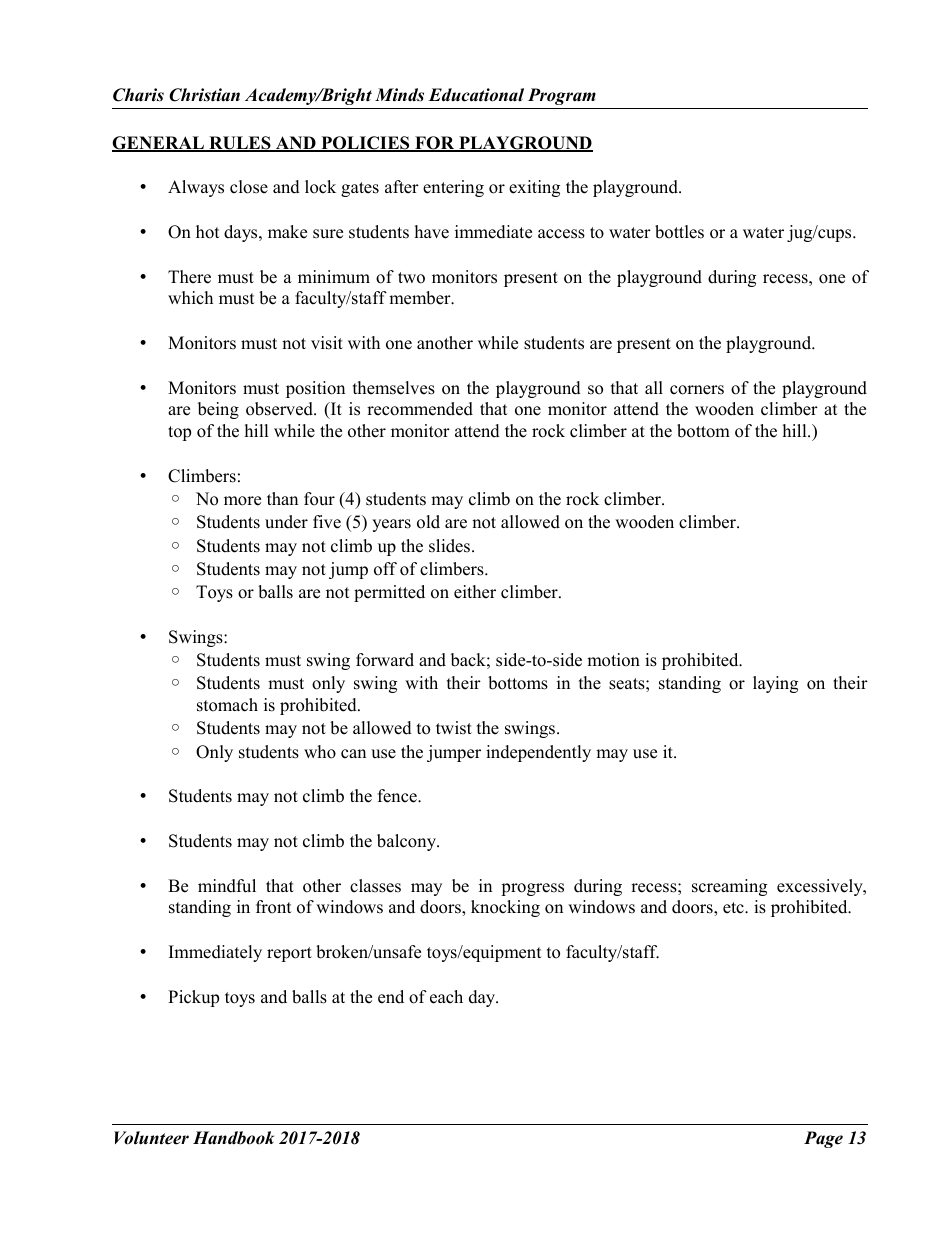 This screenshot has height=1233, width=952. Describe the element at coordinates (775, 684) in the screenshot. I see `laying` at that location.
